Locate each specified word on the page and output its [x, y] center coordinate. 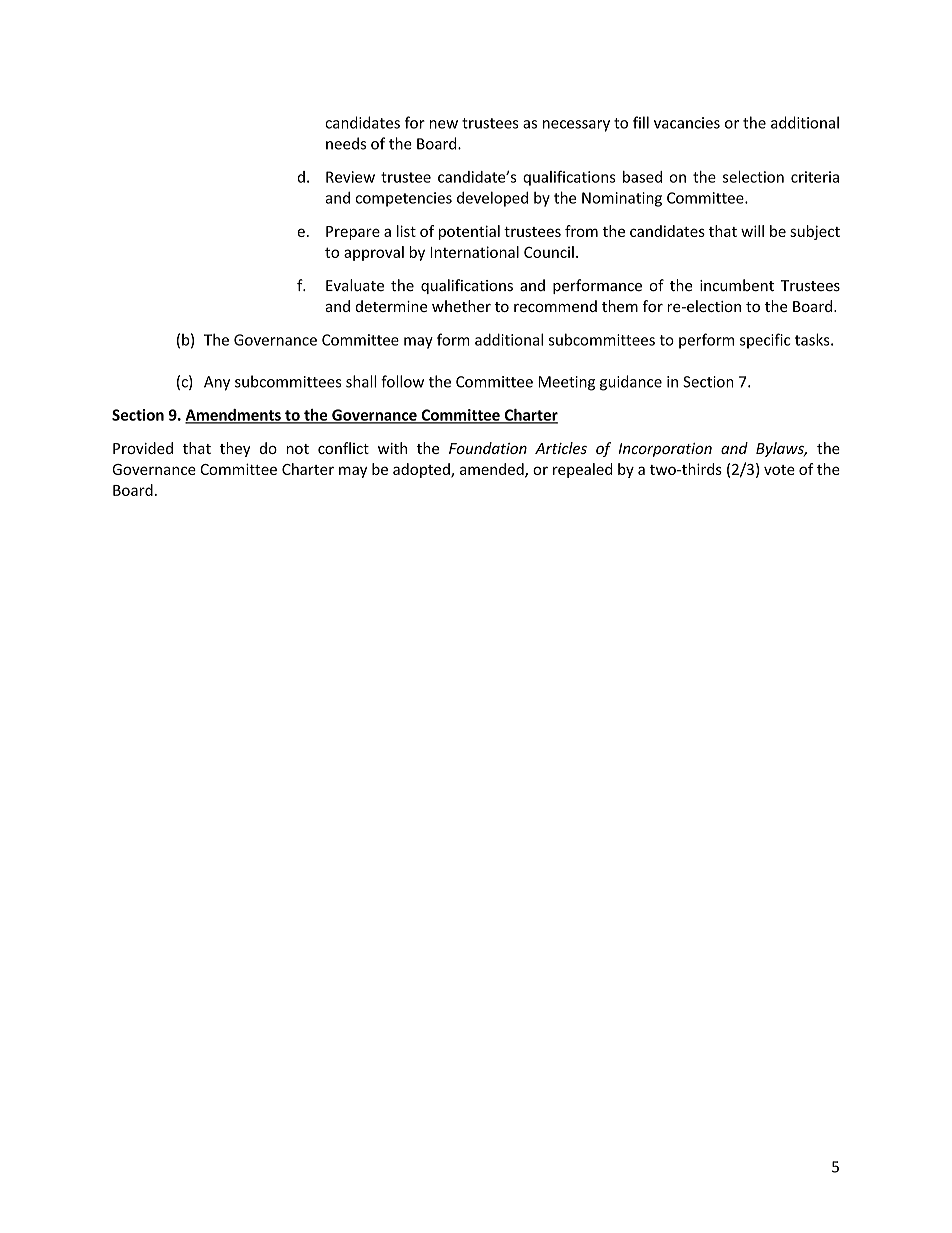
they [235, 449]
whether [461, 306]
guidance [631, 383]
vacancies [687, 123]
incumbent [737, 285]
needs [346, 143]
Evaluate [355, 285]
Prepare [353, 233]
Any [217, 383]
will [752, 231]
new [444, 124]
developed [492, 199]
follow [402, 381]
